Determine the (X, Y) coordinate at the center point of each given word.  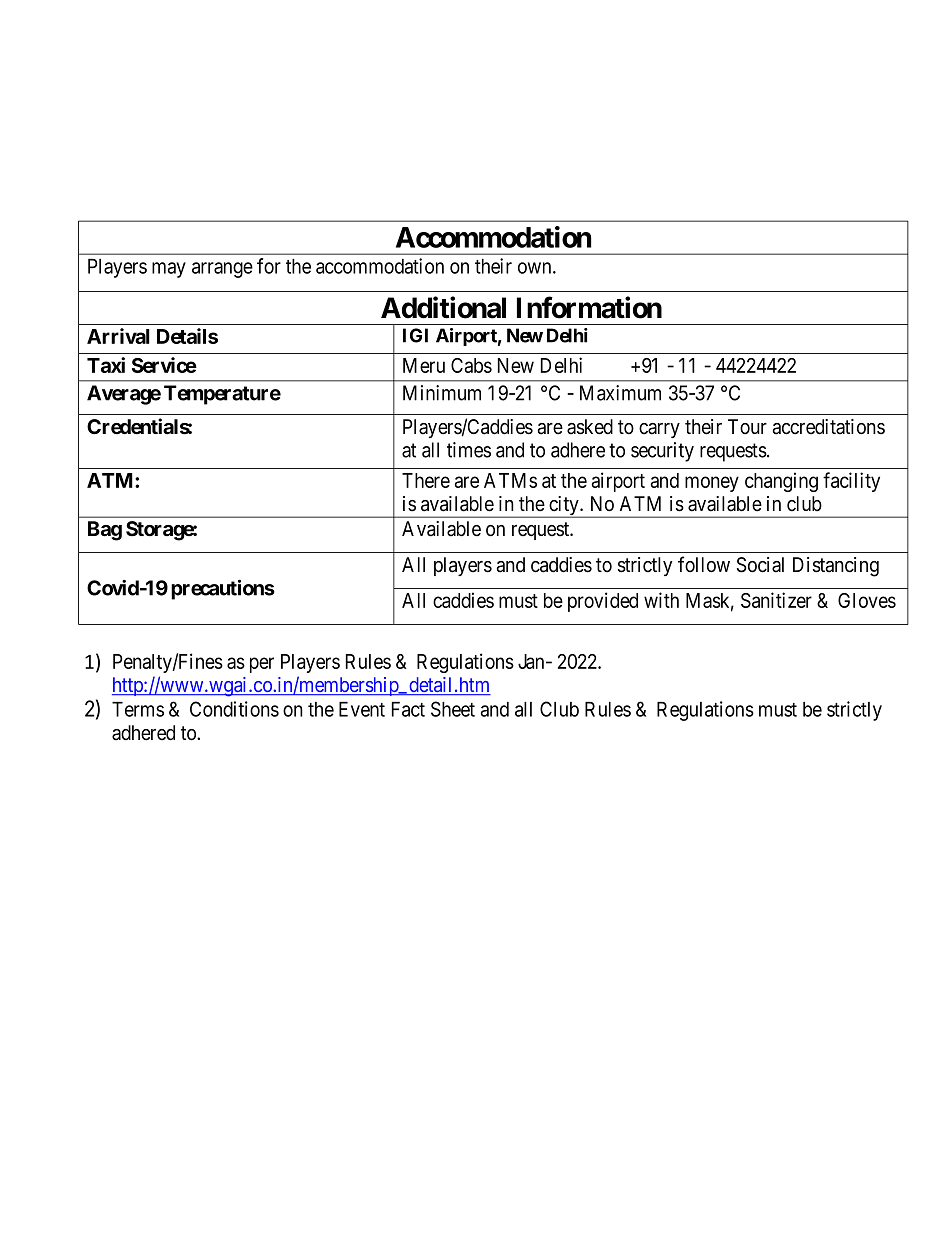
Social (760, 565)
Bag (105, 531)
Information (589, 307)
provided (603, 602)
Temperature (222, 395)
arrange (222, 270)
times (469, 450)
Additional (443, 307)
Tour (747, 427)
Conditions (234, 709)
